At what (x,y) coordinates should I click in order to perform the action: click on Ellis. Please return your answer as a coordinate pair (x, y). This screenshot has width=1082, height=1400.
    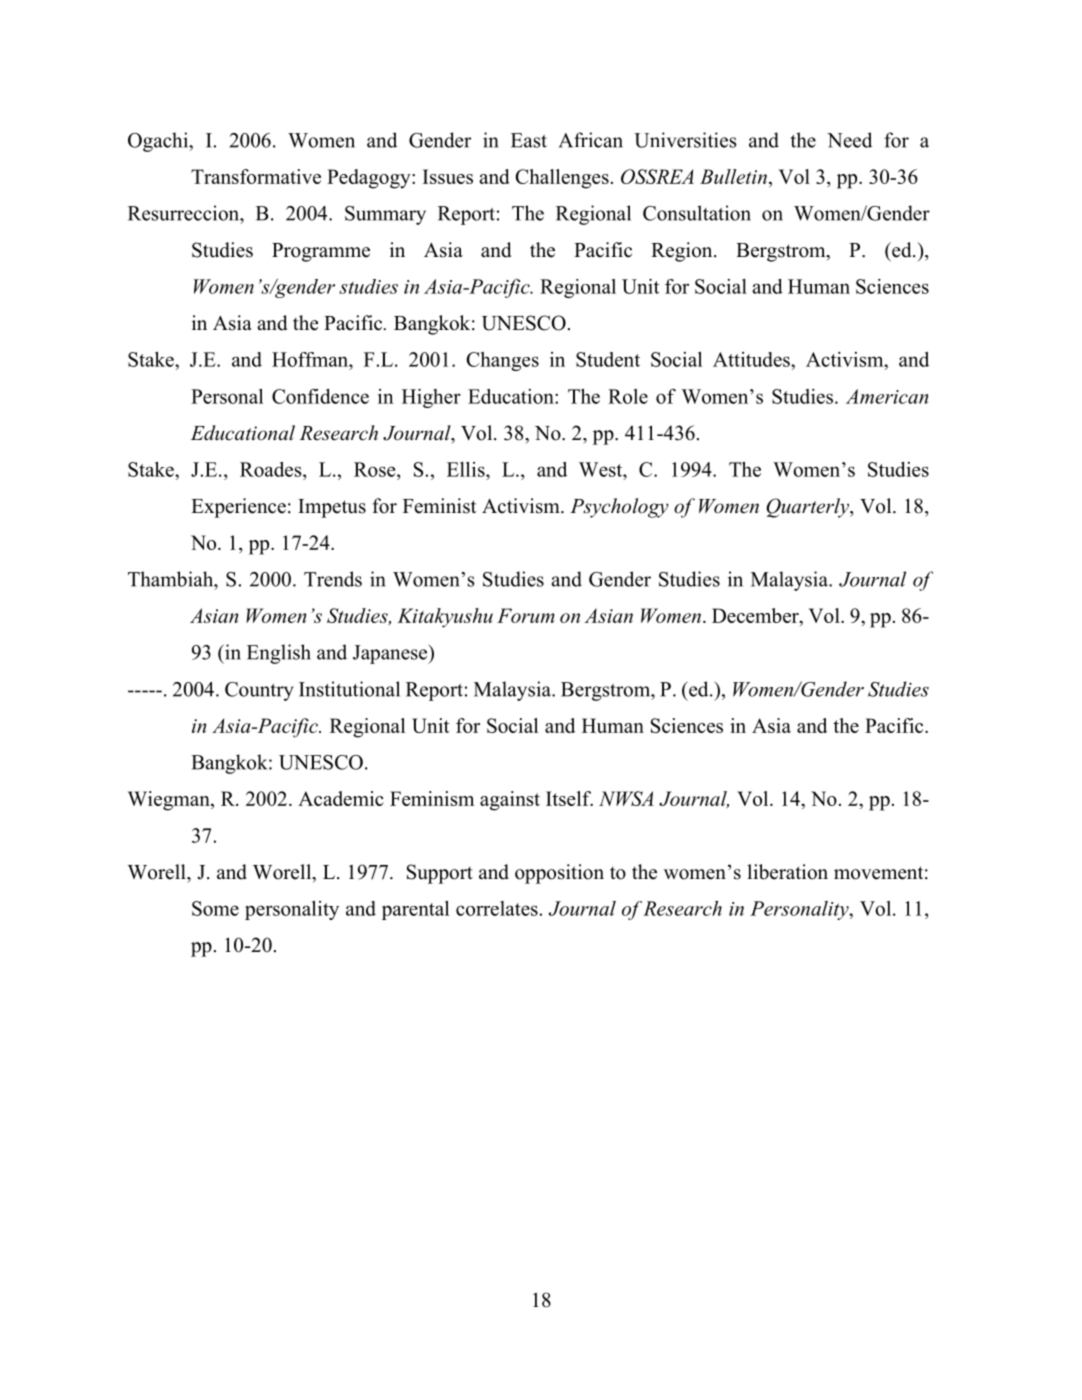
    Looking at the image, I should click on (467, 469).
